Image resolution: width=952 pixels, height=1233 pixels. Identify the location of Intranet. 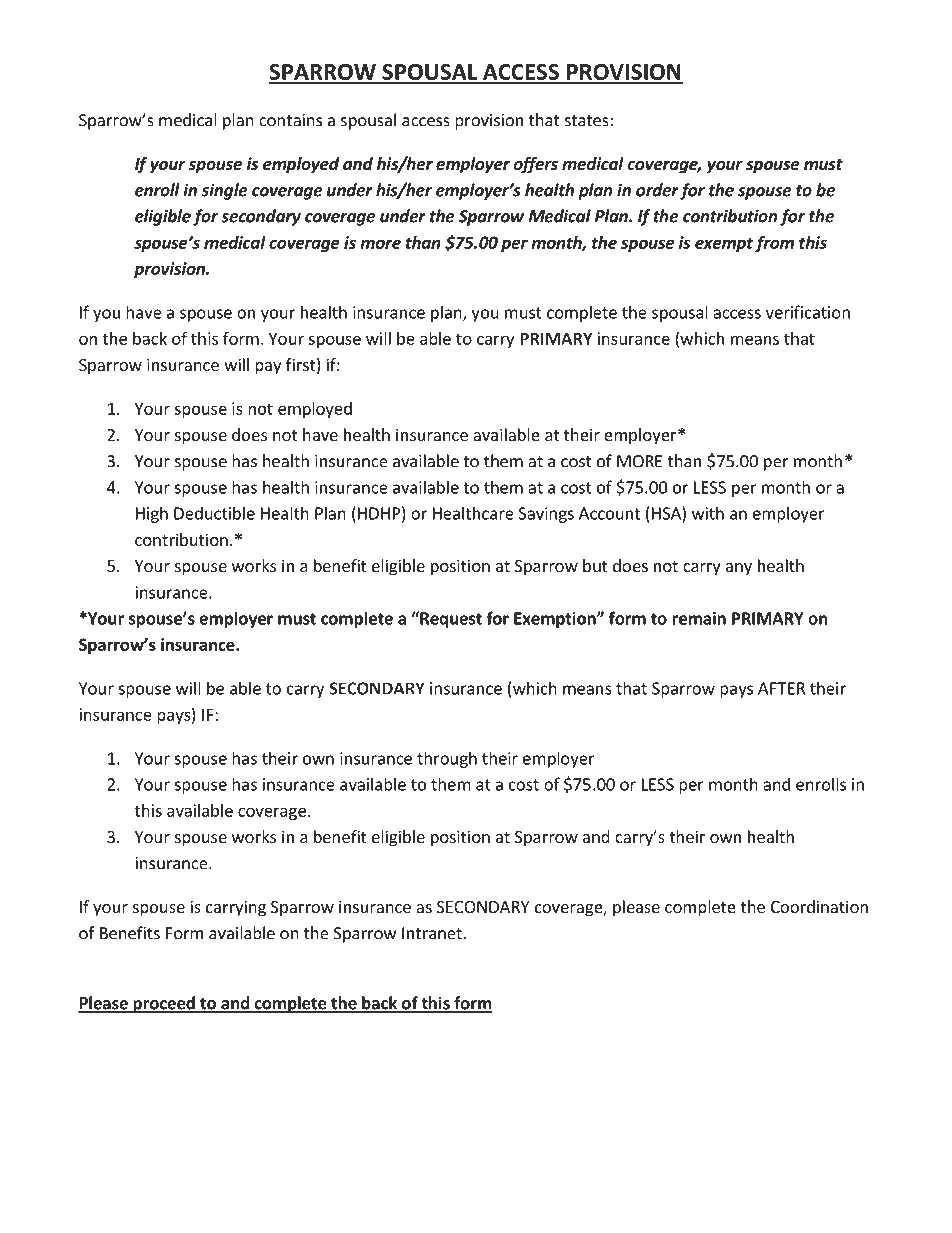
(432, 933).
